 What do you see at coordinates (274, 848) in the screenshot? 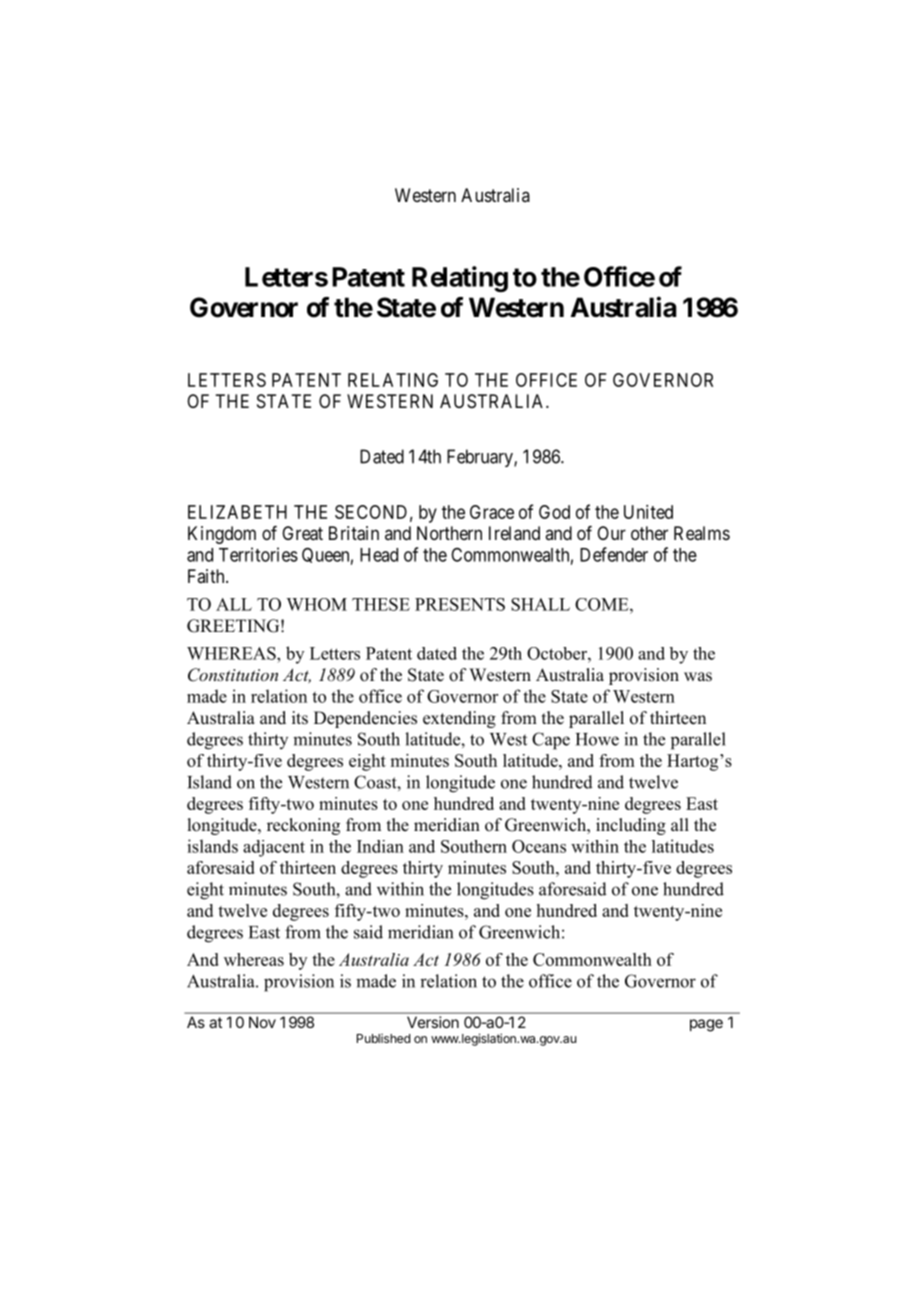
I see `adjacent` at bounding box center [274, 848].
